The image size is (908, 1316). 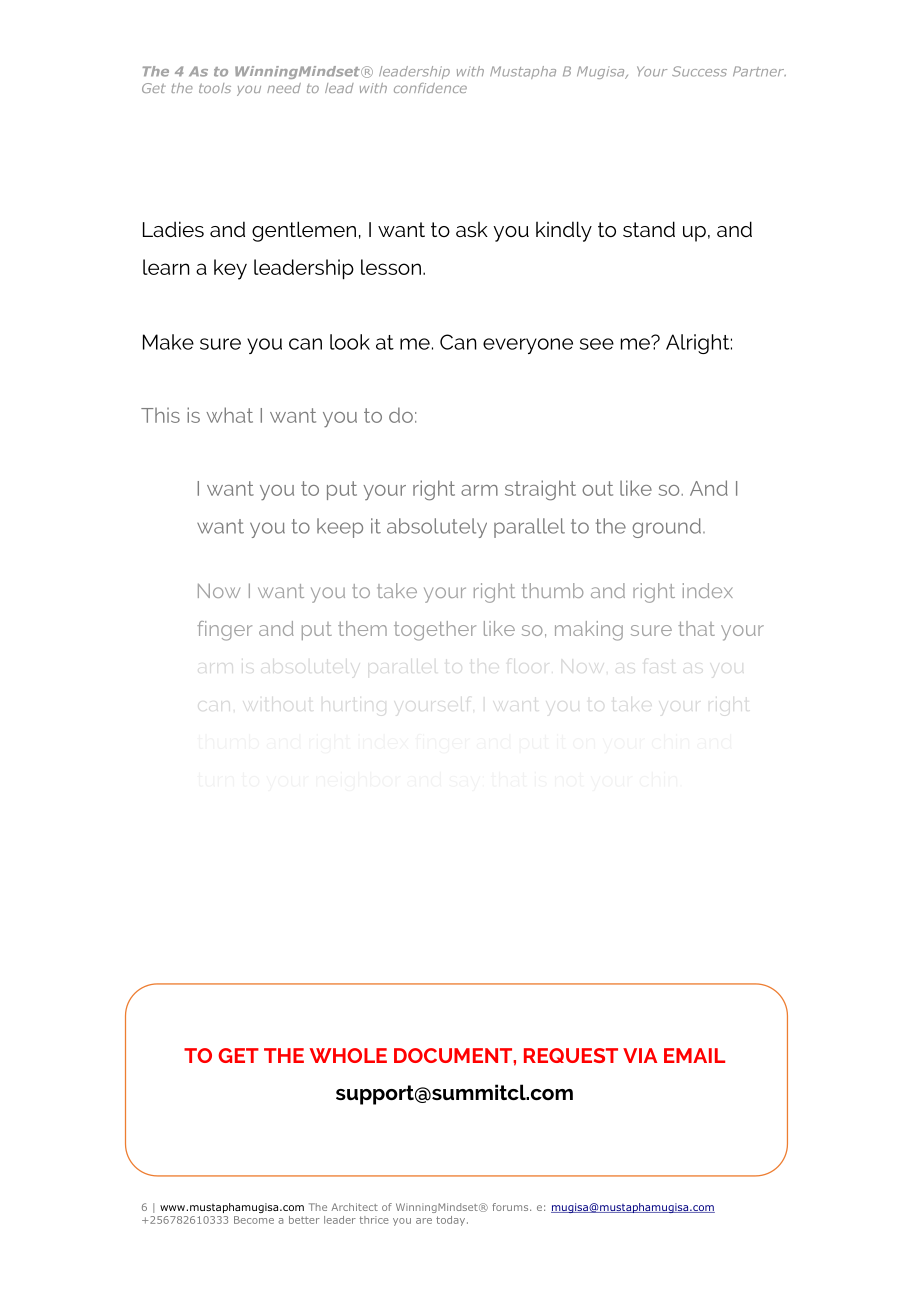 What do you see at coordinates (435, 631) in the document?
I see `together` at bounding box center [435, 631].
